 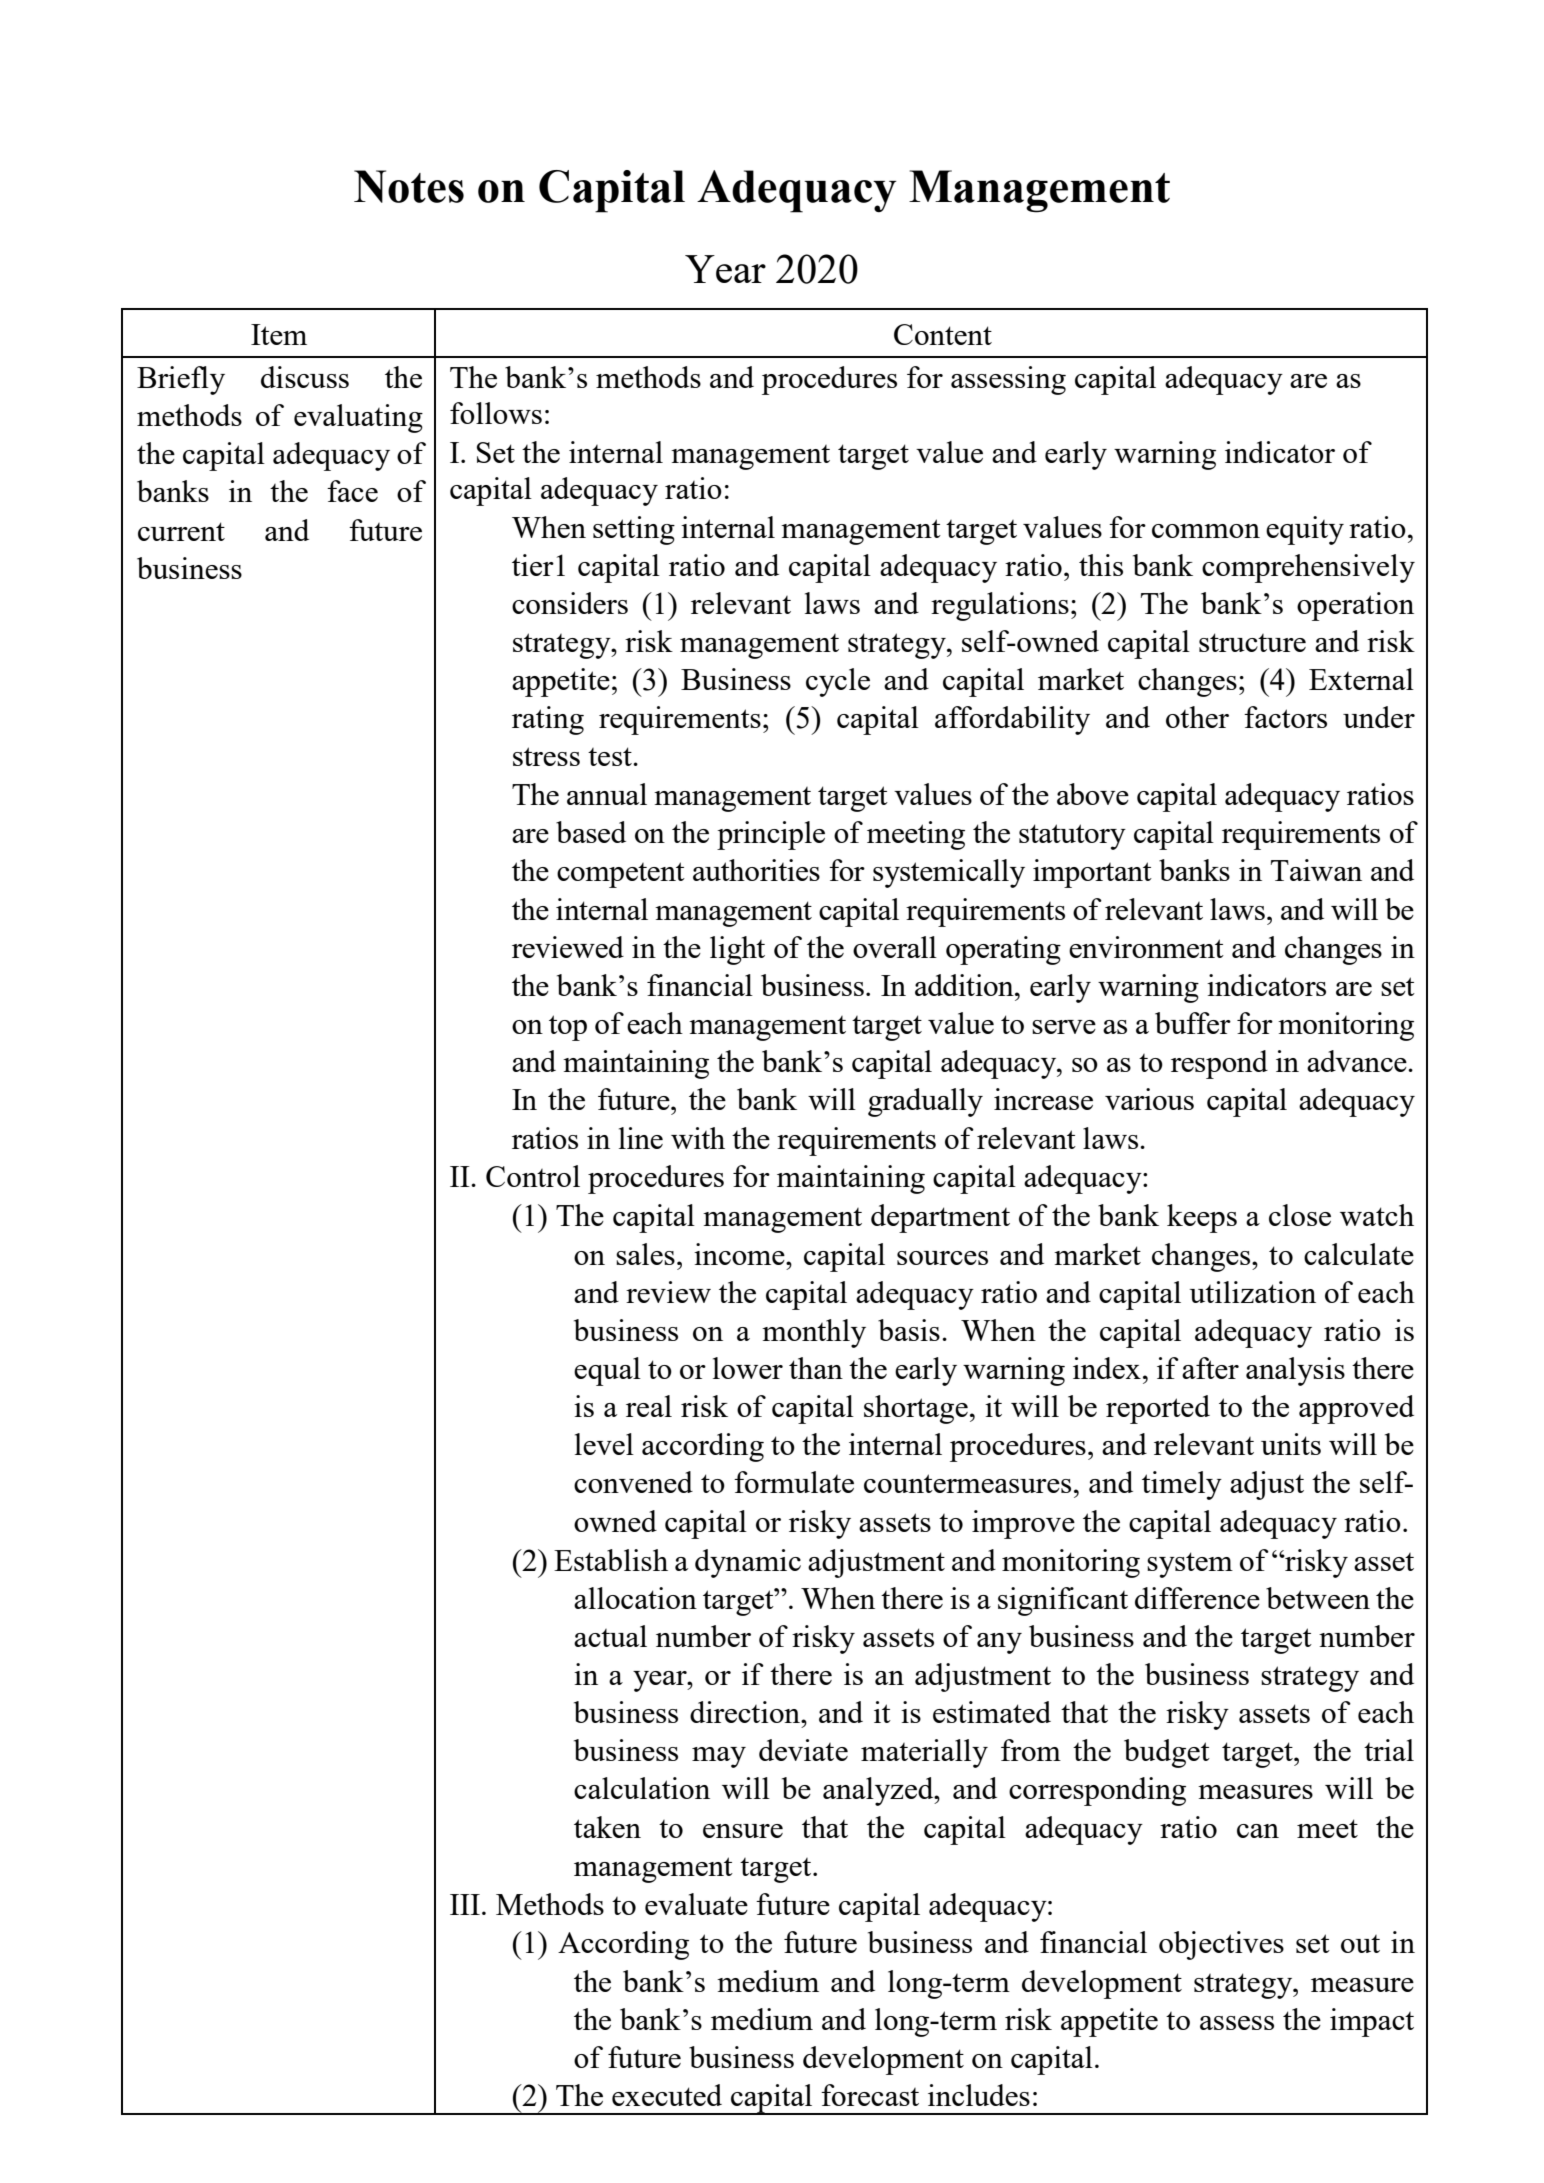 What do you see at coordinates (1285, 717) in the screenshot?
I see `factors` at bounding box center [1285, 717].
